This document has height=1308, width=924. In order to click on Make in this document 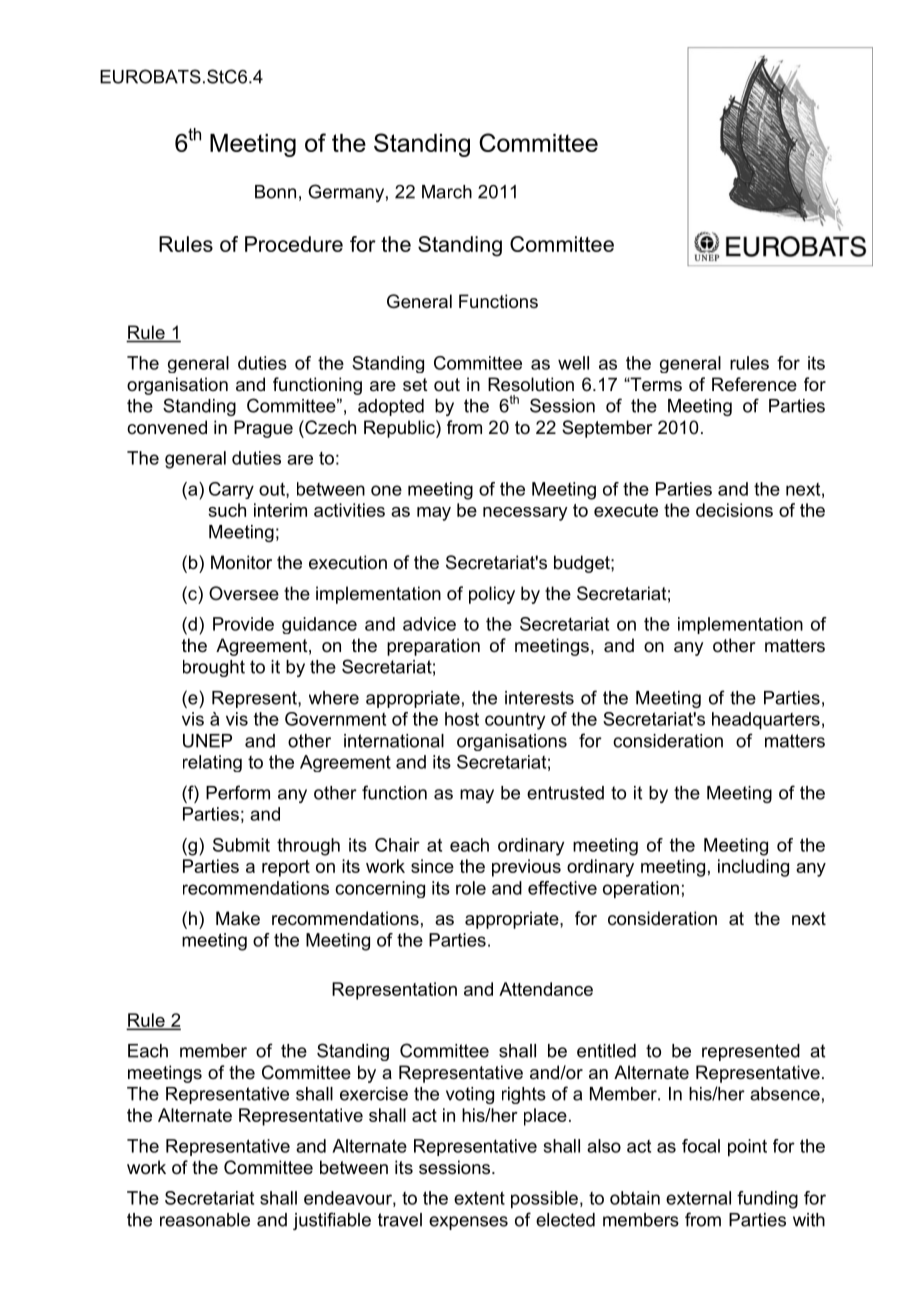, I will do `click(238, 918)`.
